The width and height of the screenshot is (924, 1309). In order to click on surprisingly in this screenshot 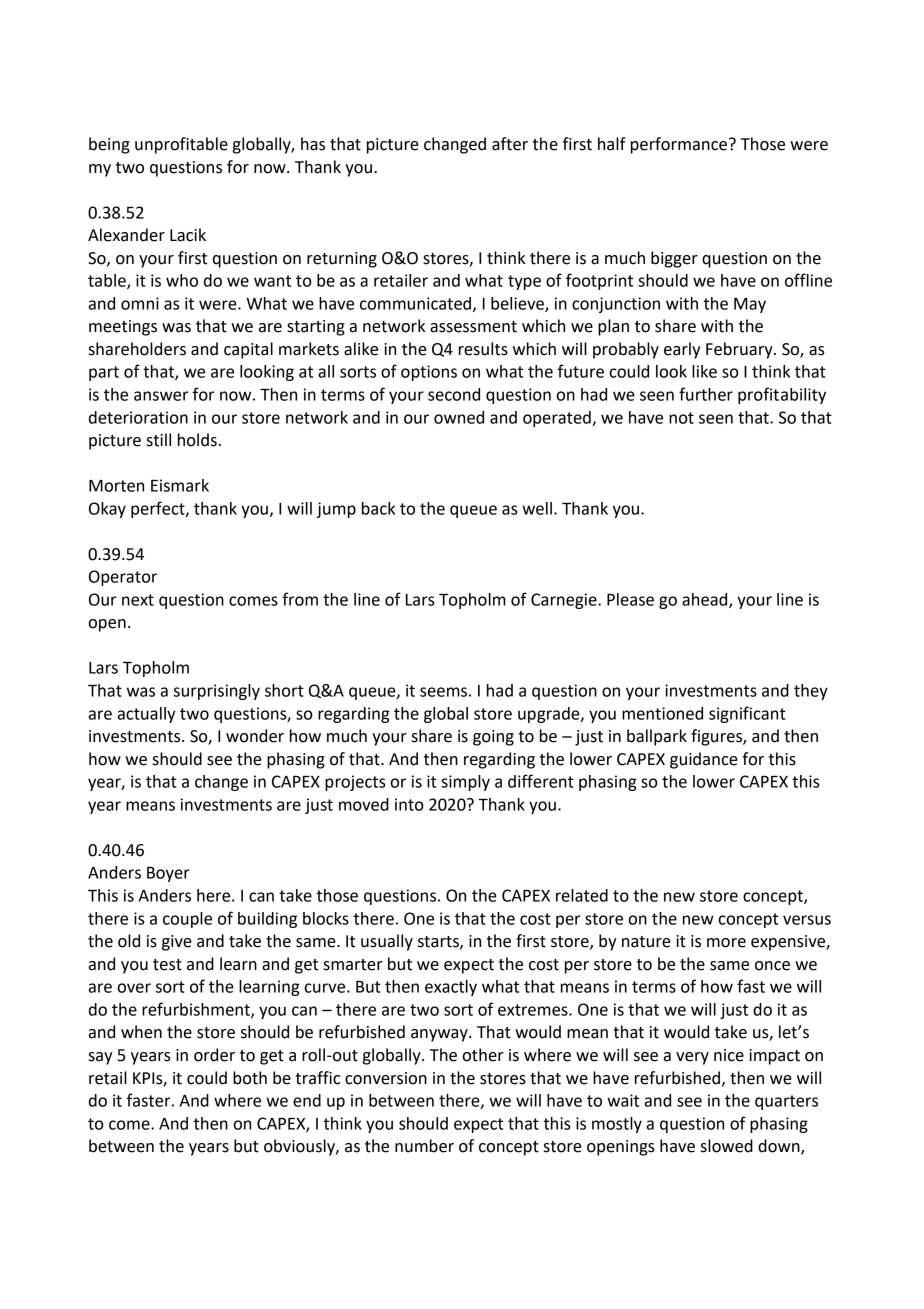, I will do `click(217, 692)`.
